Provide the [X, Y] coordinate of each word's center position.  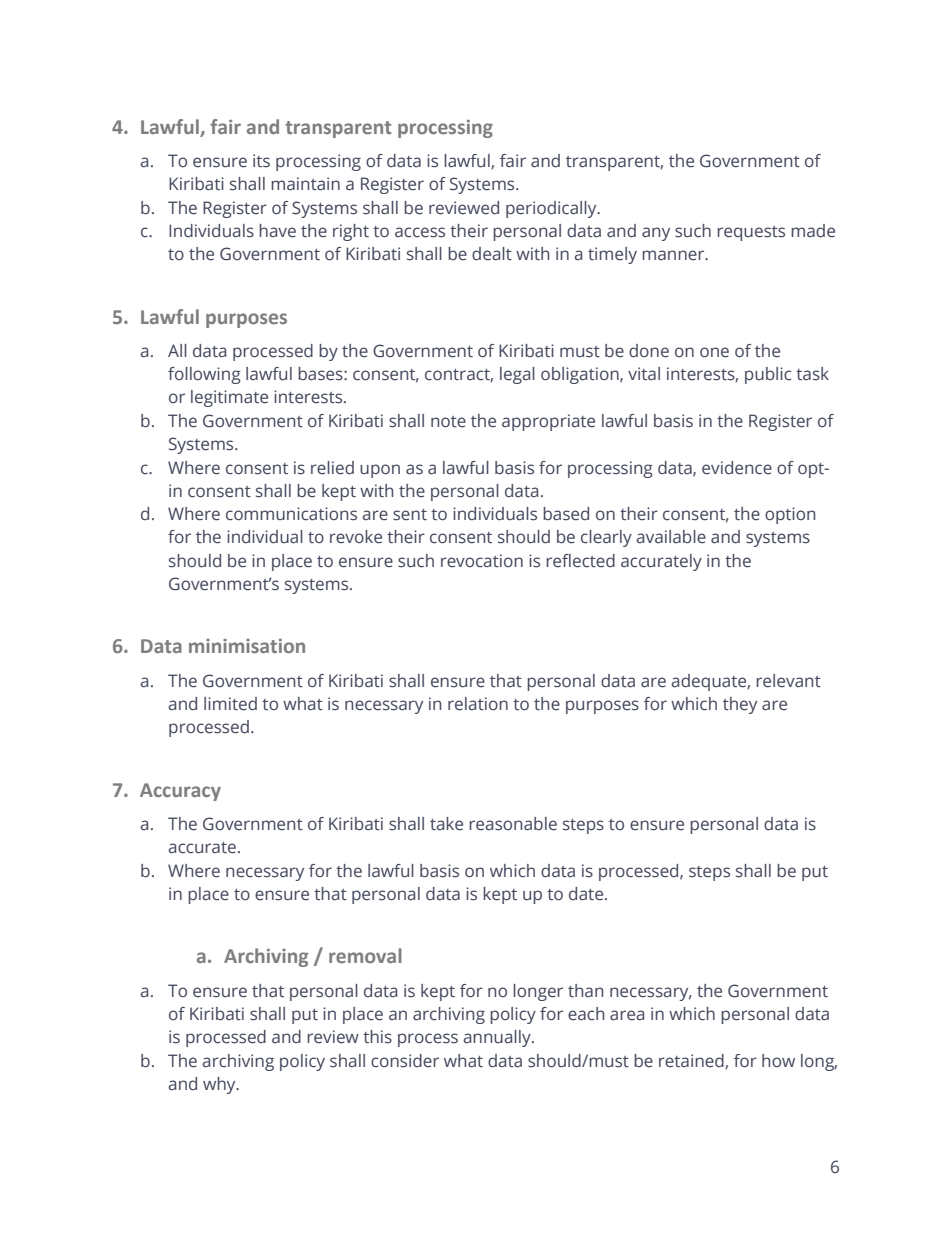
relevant [788, 681]
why [220, 1085]
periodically [552, 209]
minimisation [247, 646]
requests [751, 233]
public [768, 375]
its [261, 161]
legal [517, 375]
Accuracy [180, 792]
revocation [482, 561]
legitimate [229, 398]
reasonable [513, 824]
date [587, 894]
